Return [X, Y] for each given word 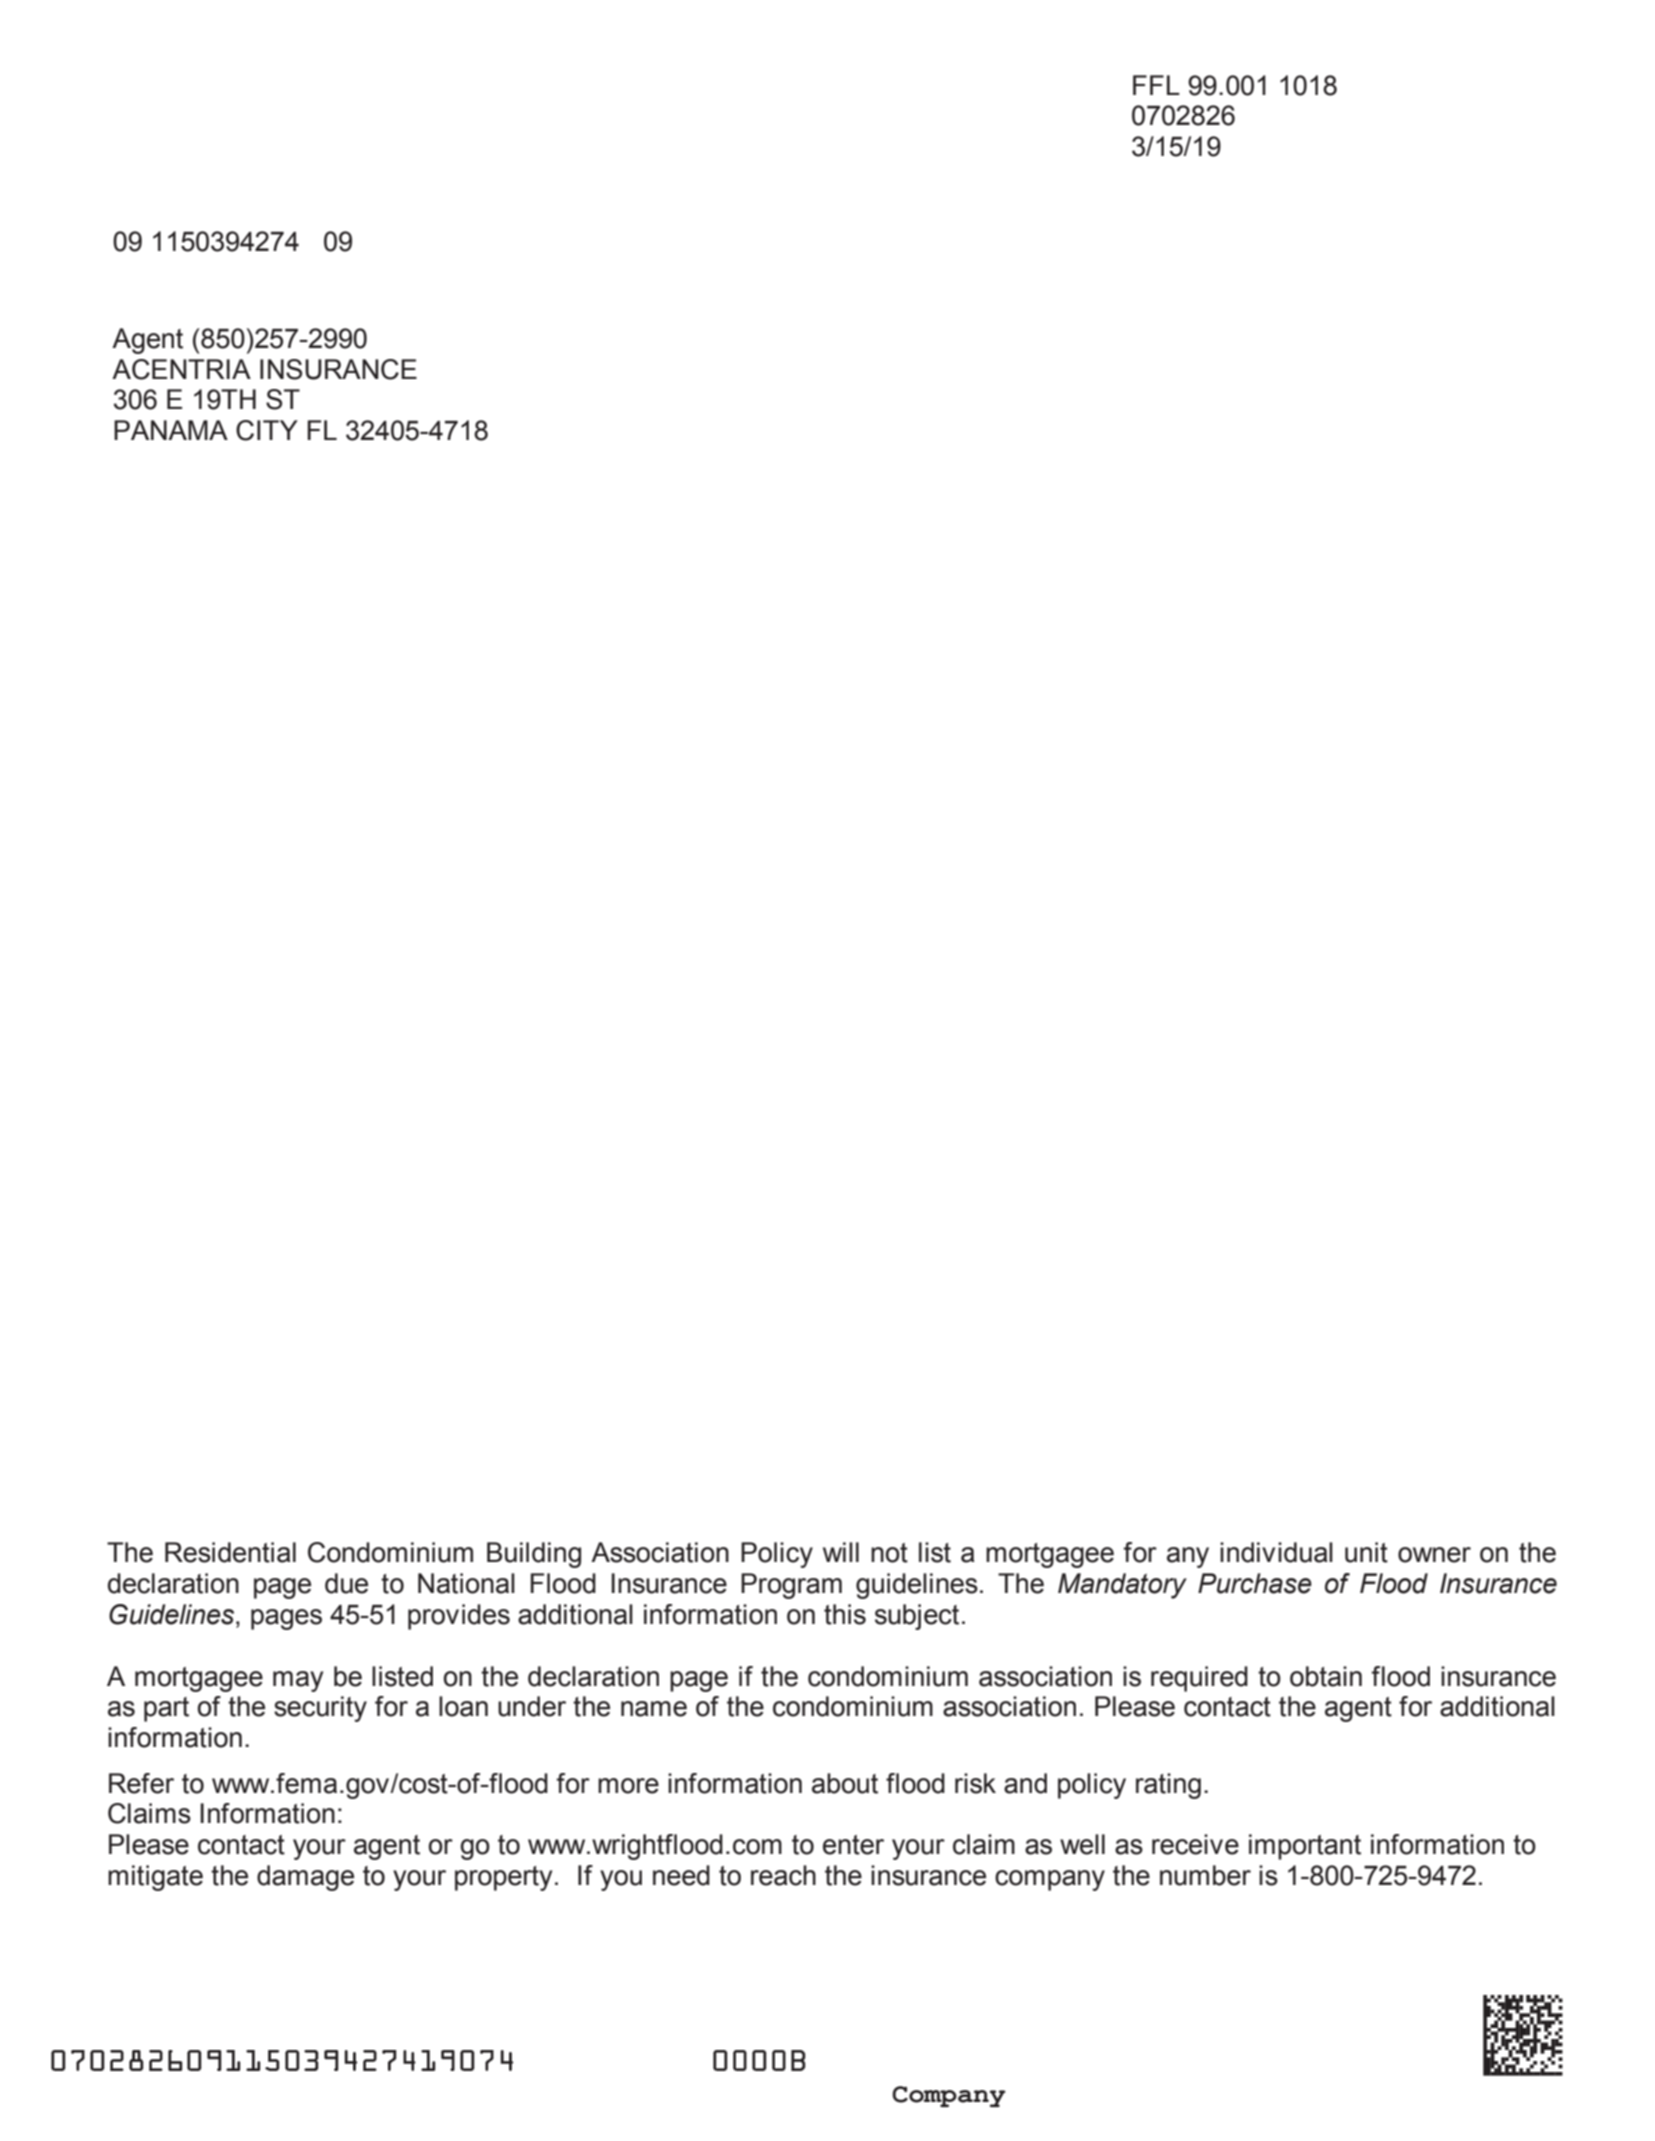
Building [534, 1555]
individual [1276, 1552]
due [346, 1583]
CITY [267, 430]
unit [1366, 1552]
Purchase [1255, 1583]
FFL [1156, 85]
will [841, 1552]
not [889, 1553]
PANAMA [171, 430]
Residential [230, 1552]
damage [305, 1878]
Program [791, 1586]
